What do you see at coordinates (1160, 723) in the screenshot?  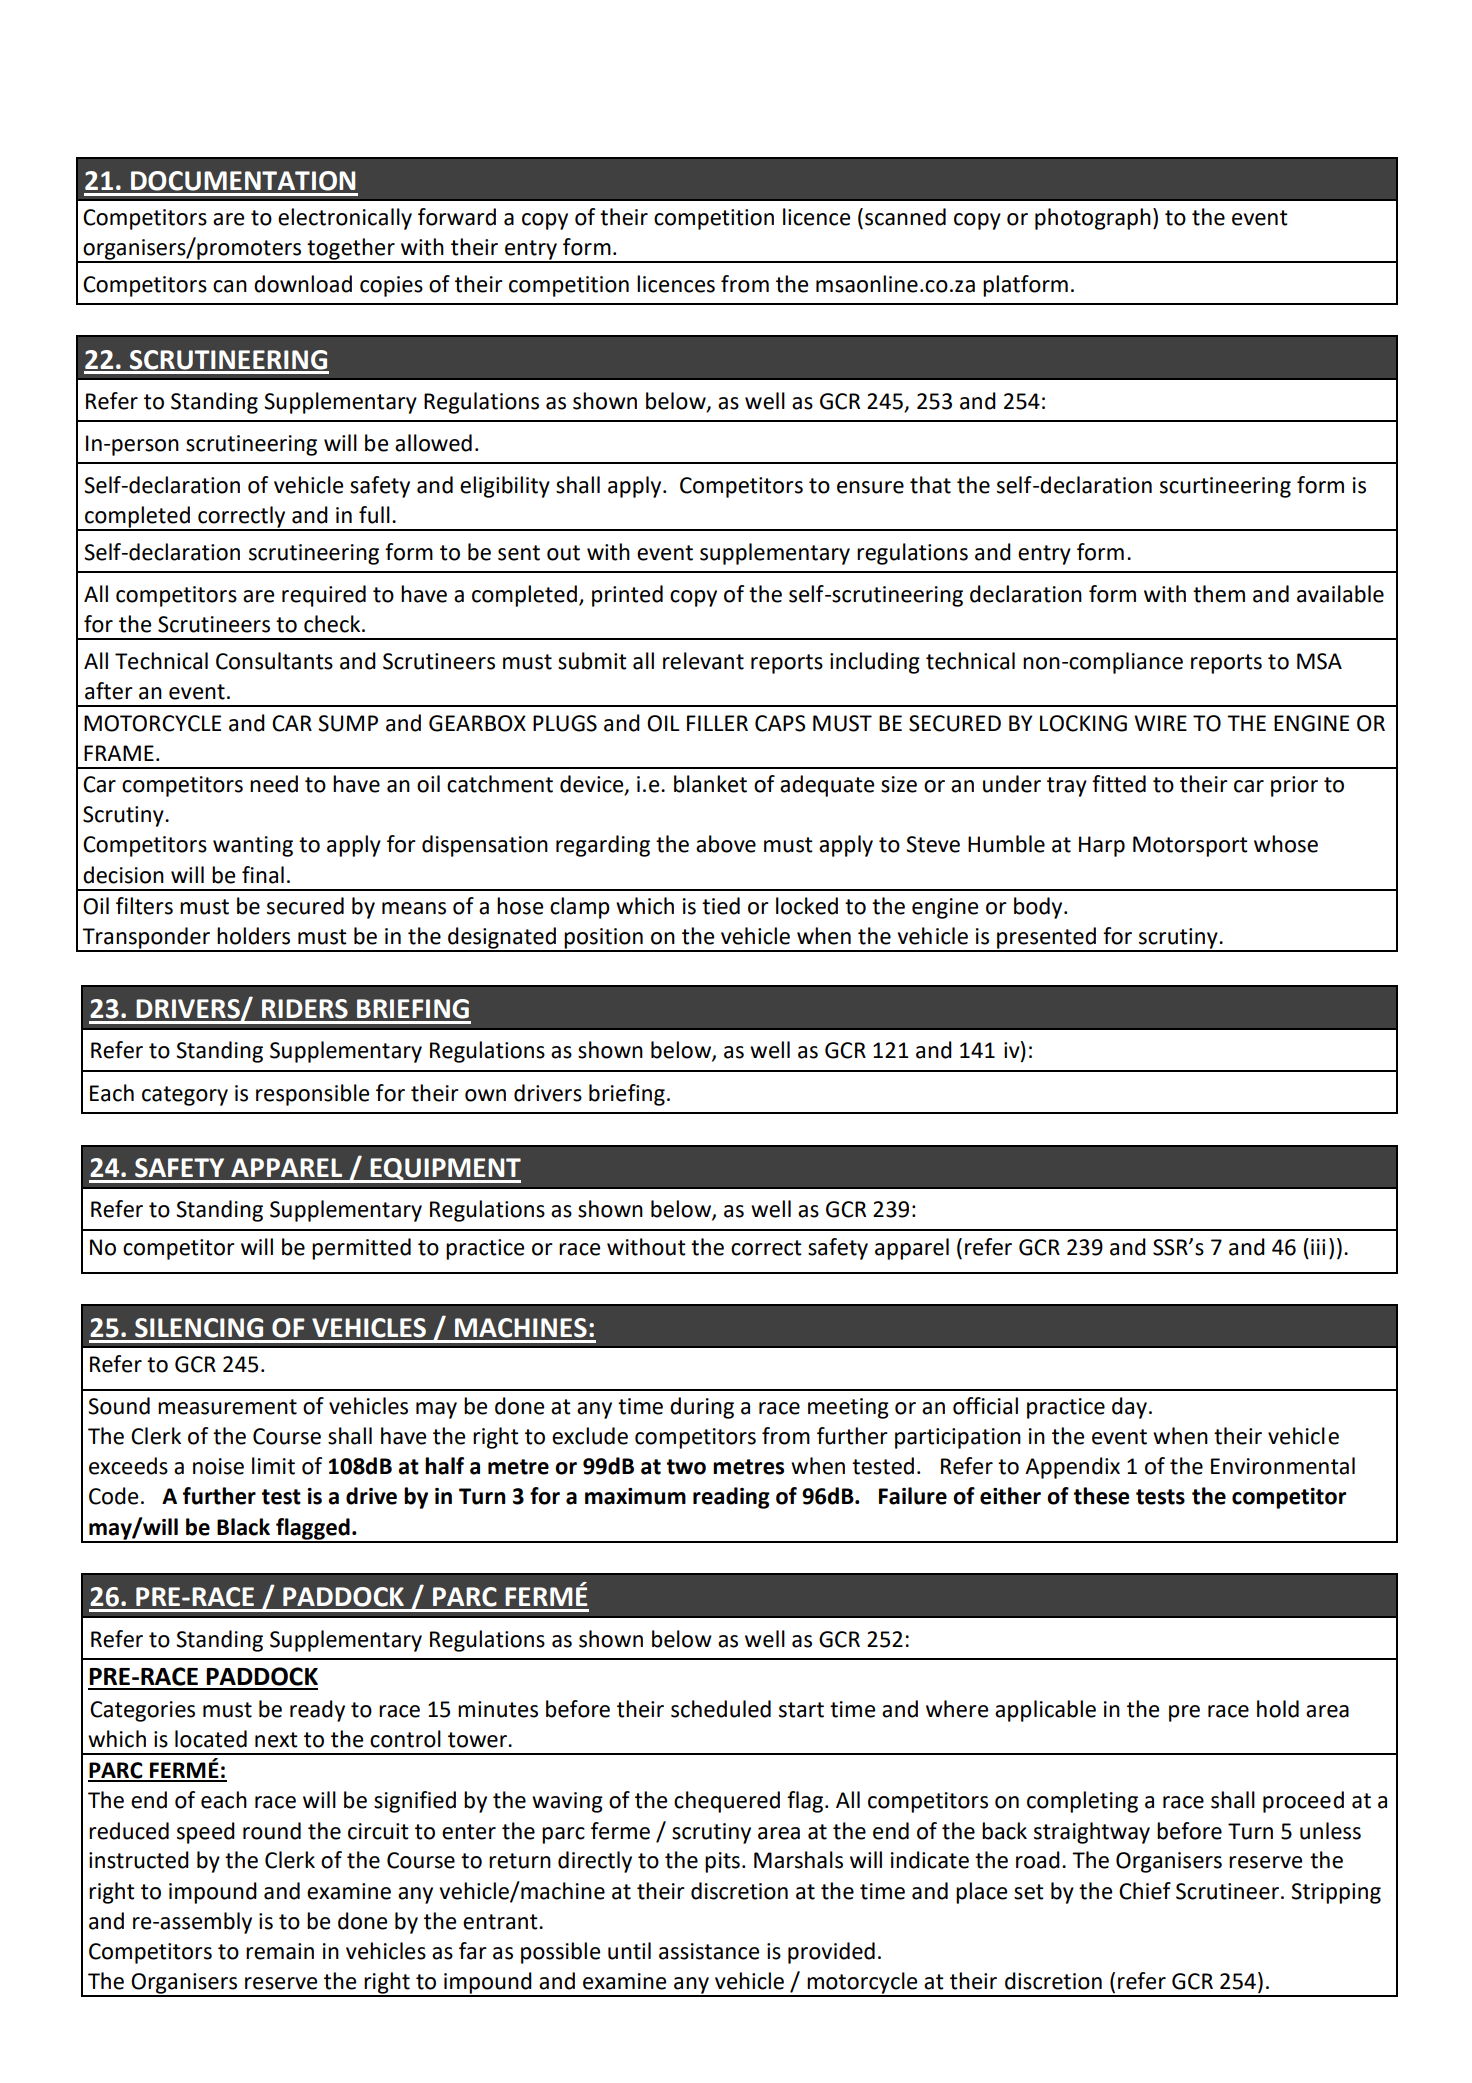 I see `WIRE` at bounding box center [1160, 723].
